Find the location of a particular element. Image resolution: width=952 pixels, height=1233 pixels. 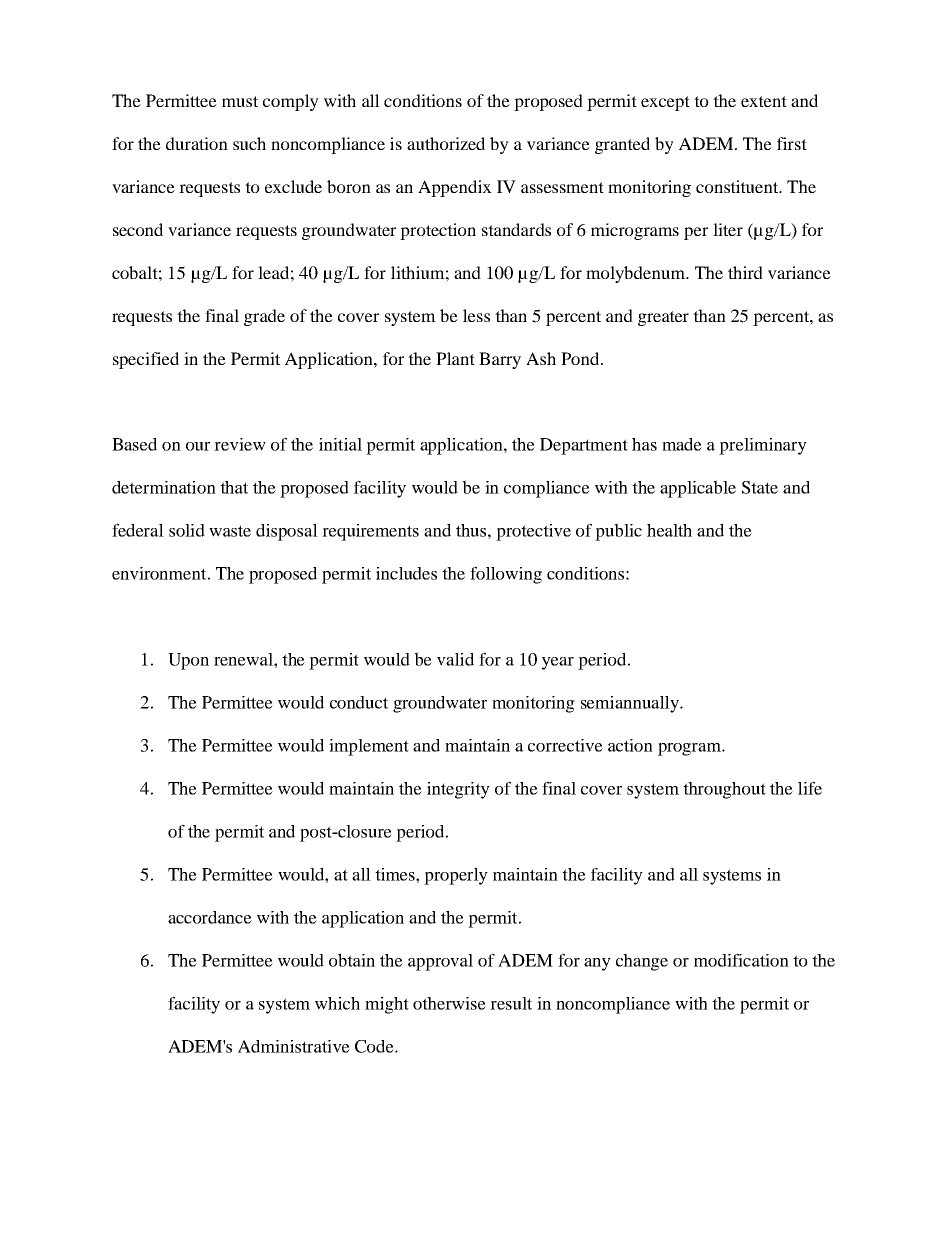

extent is located at coordinates (764, 101).
